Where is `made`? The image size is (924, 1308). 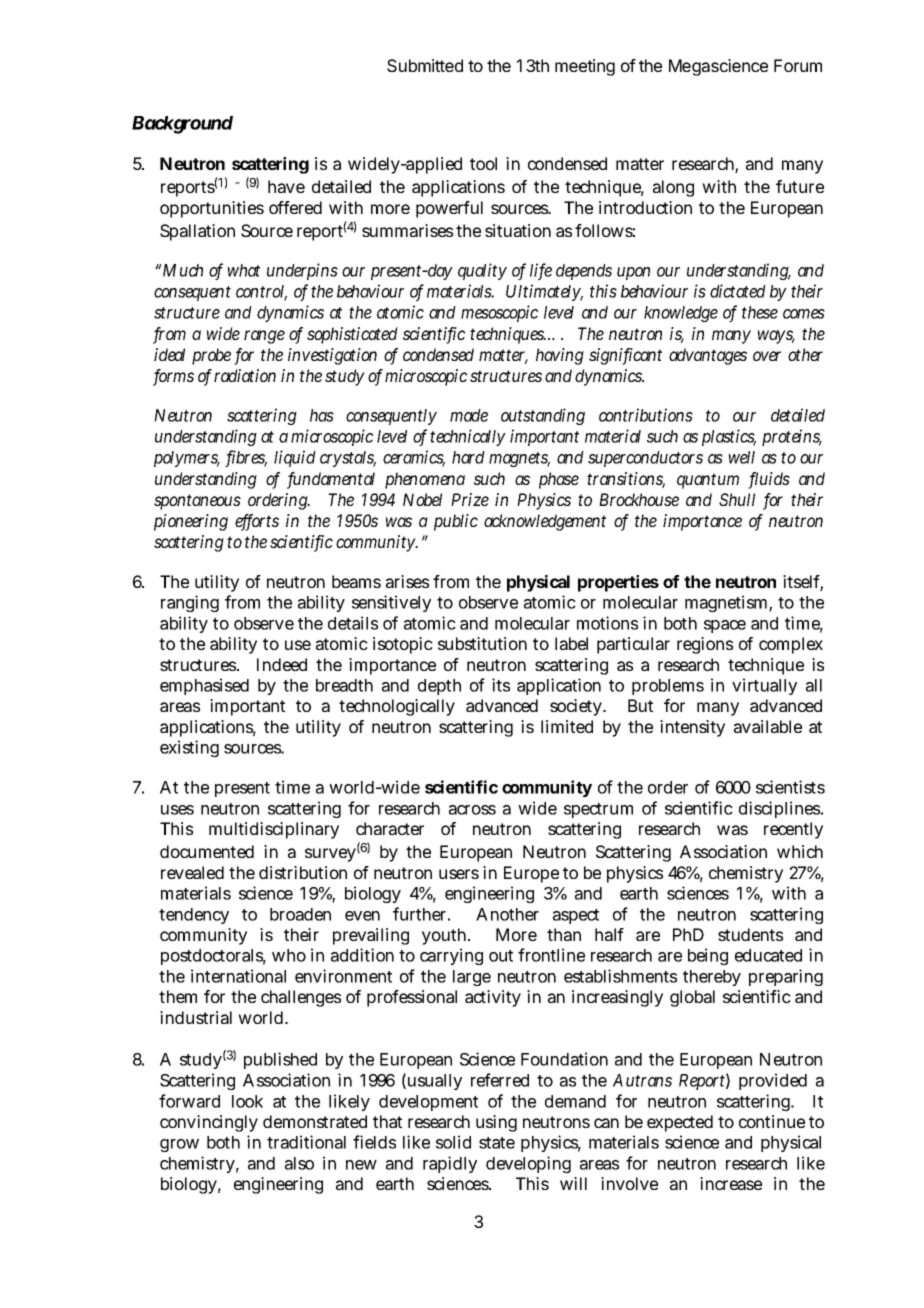 made is located at coordinates (469, 415).
